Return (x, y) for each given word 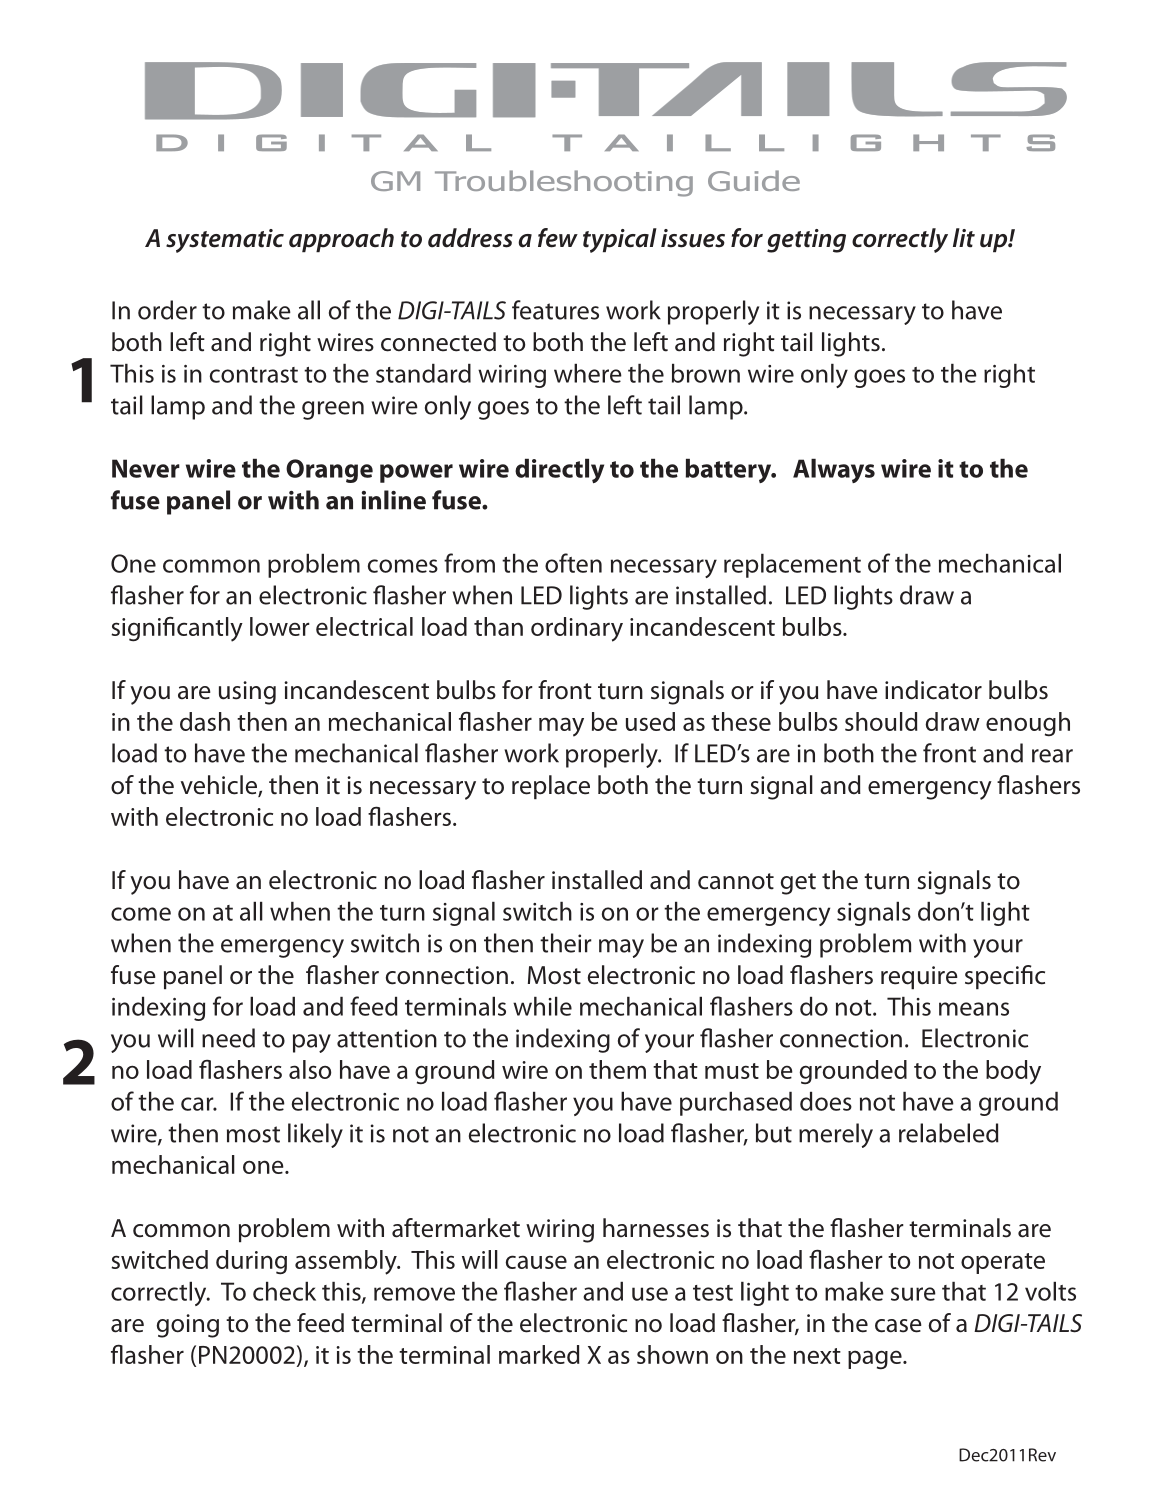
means (974, 1009)
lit (964, 238)
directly (559, 471)
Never (146, 468)
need (228, 1038)
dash (205, 721)
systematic (225, 241)
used (650, 721)
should (881, 721)
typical (620, 240)
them (617, 1069)
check (284, 1291)
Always (834, 471)
